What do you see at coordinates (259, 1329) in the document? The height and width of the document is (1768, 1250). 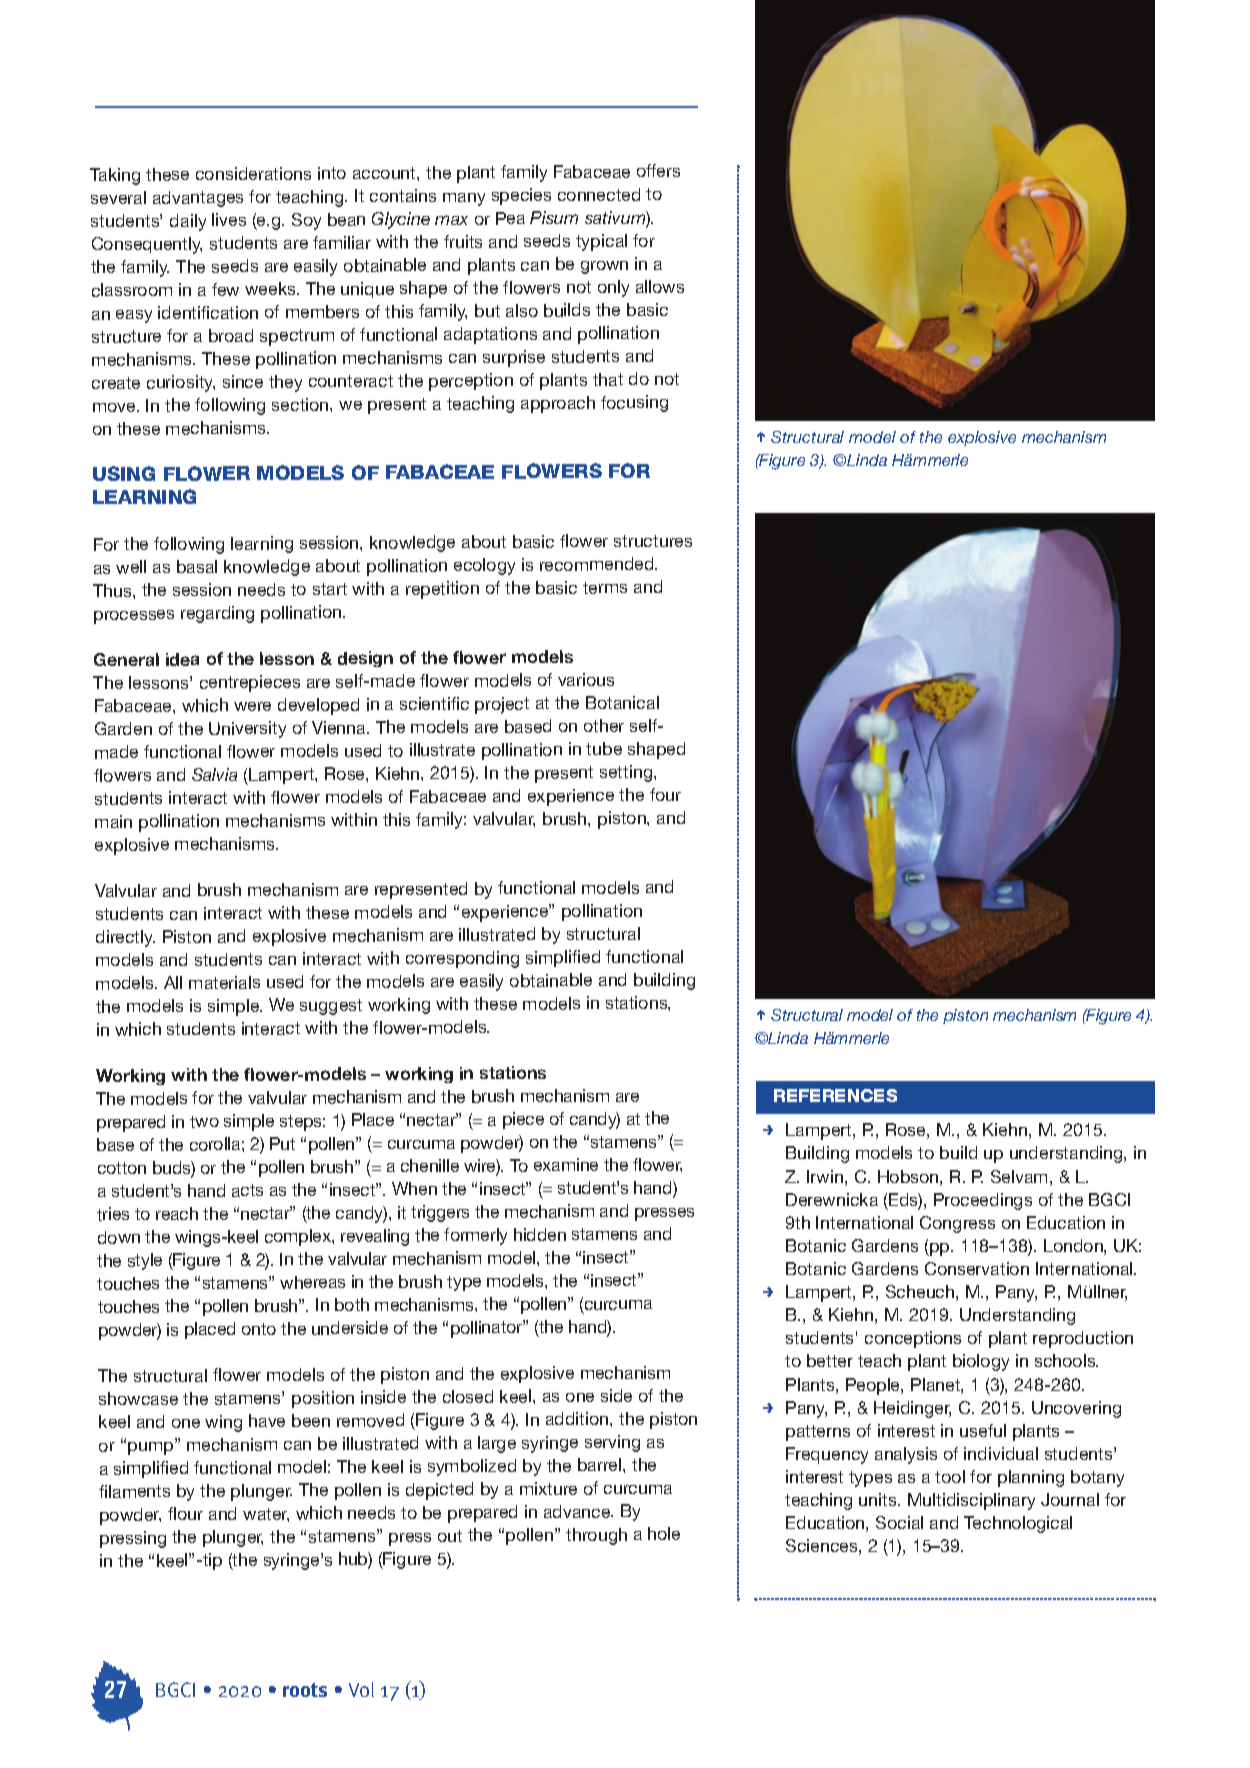 I see `onto` at bounding box center [259, 1329].
